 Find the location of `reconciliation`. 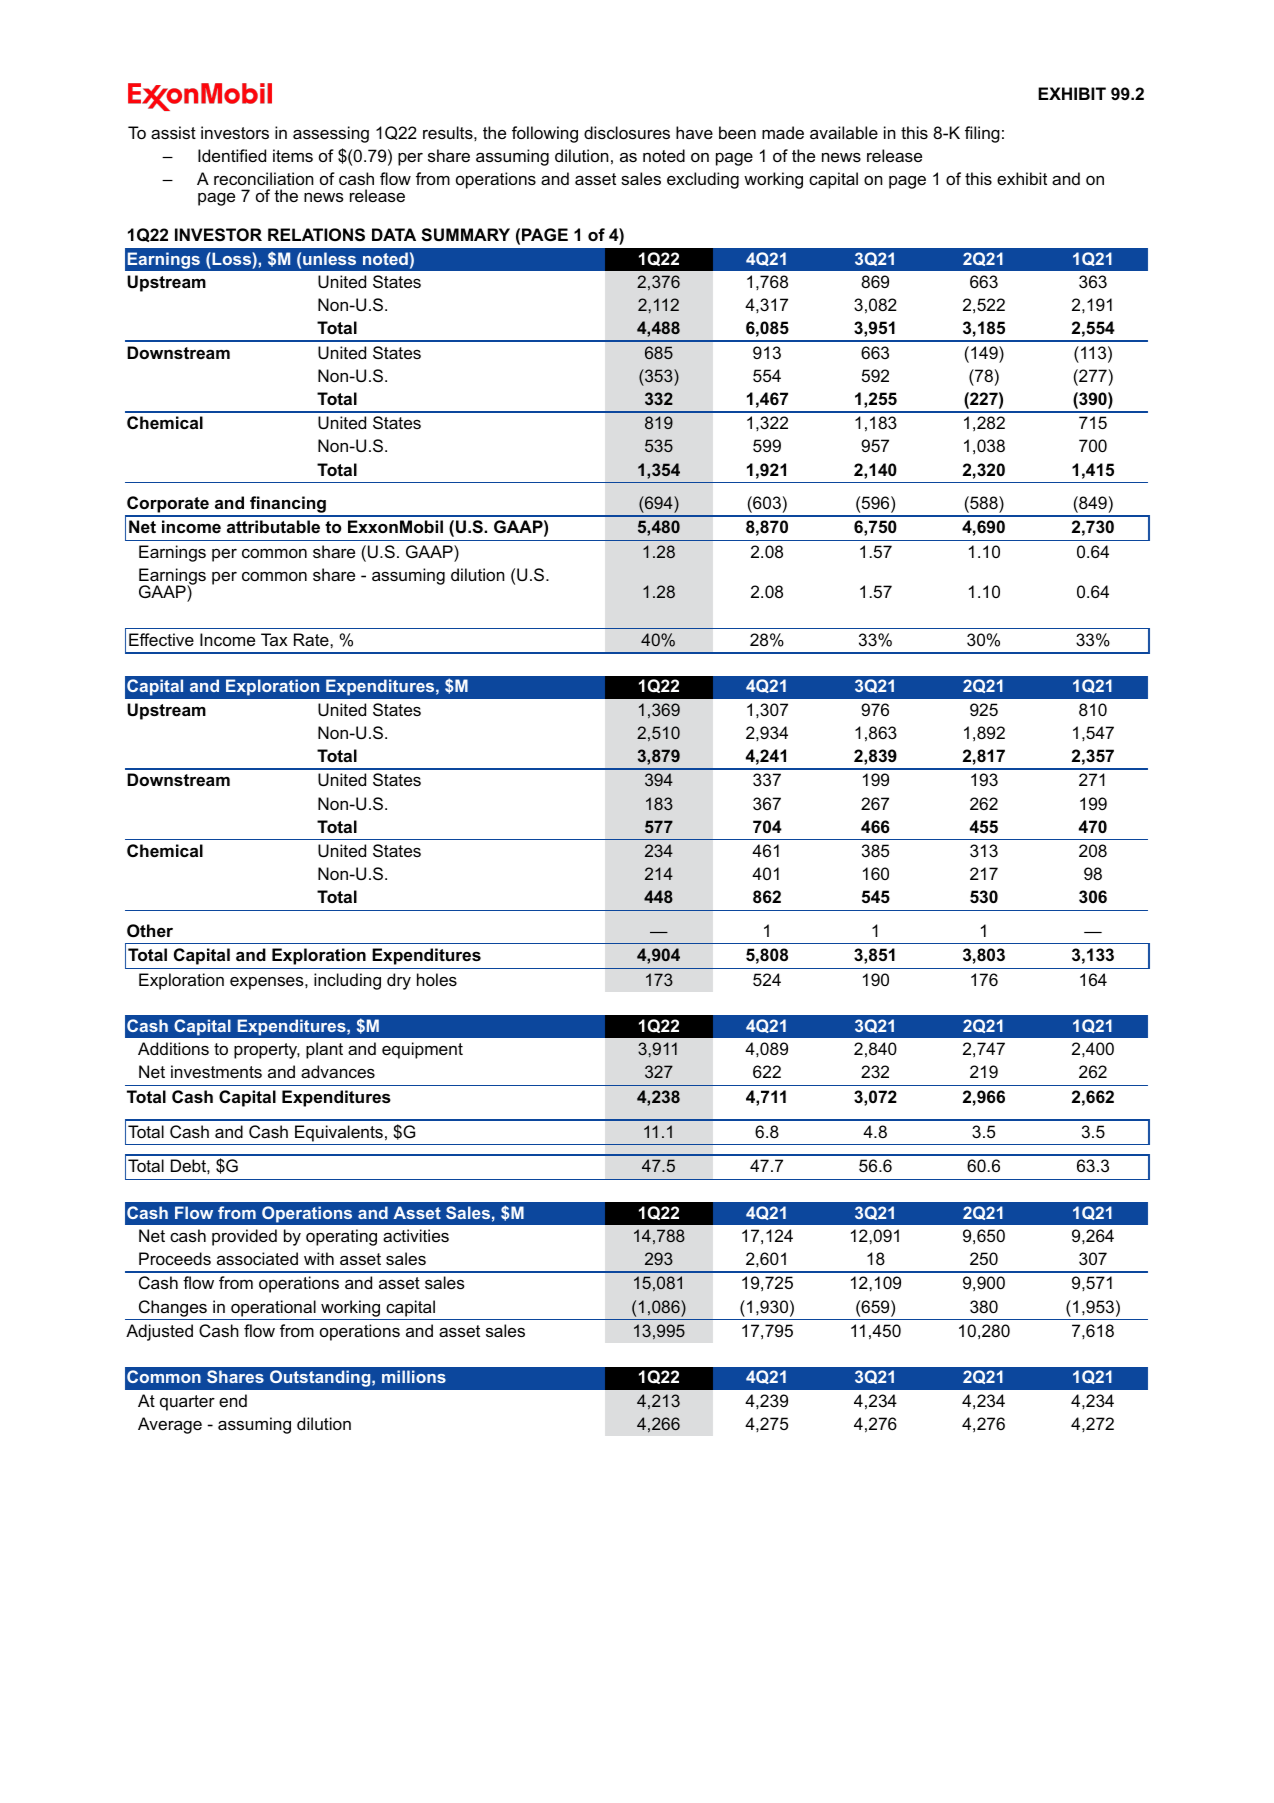

reconciliation is located at coordinates (264, 178).
